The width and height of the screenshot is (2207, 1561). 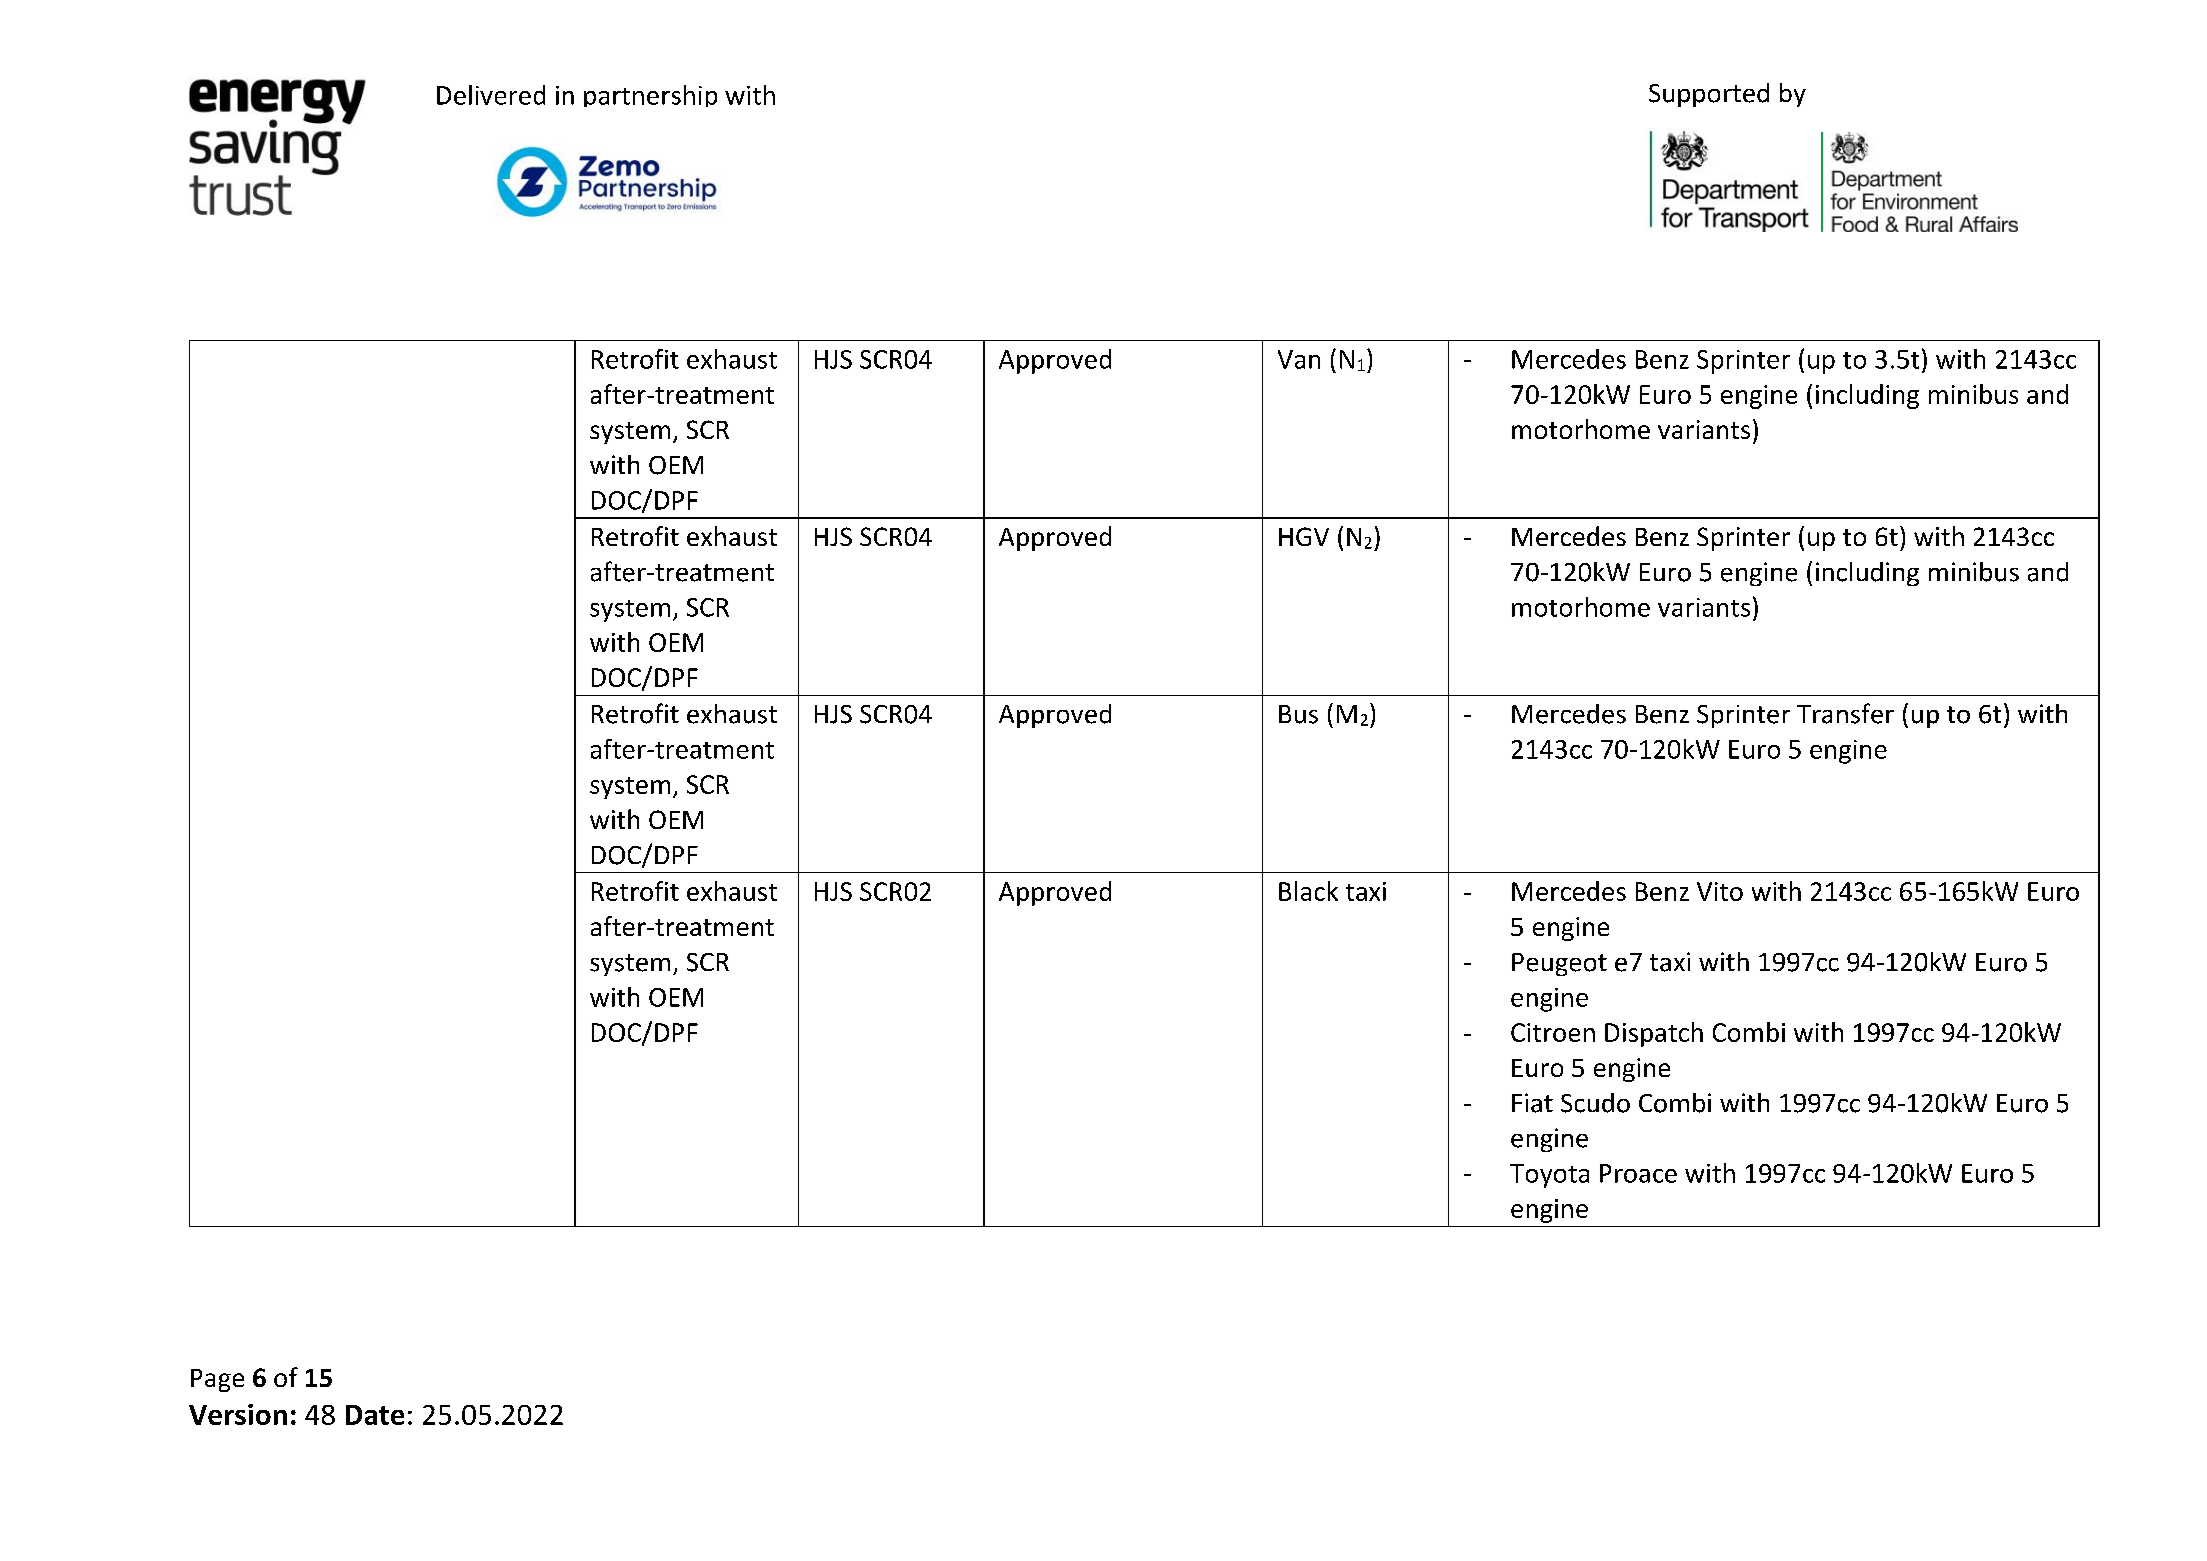 What do you see at coordinates (1299, 359) in the screenshot?
I see `Van` at bounding box center [1299, 359].
